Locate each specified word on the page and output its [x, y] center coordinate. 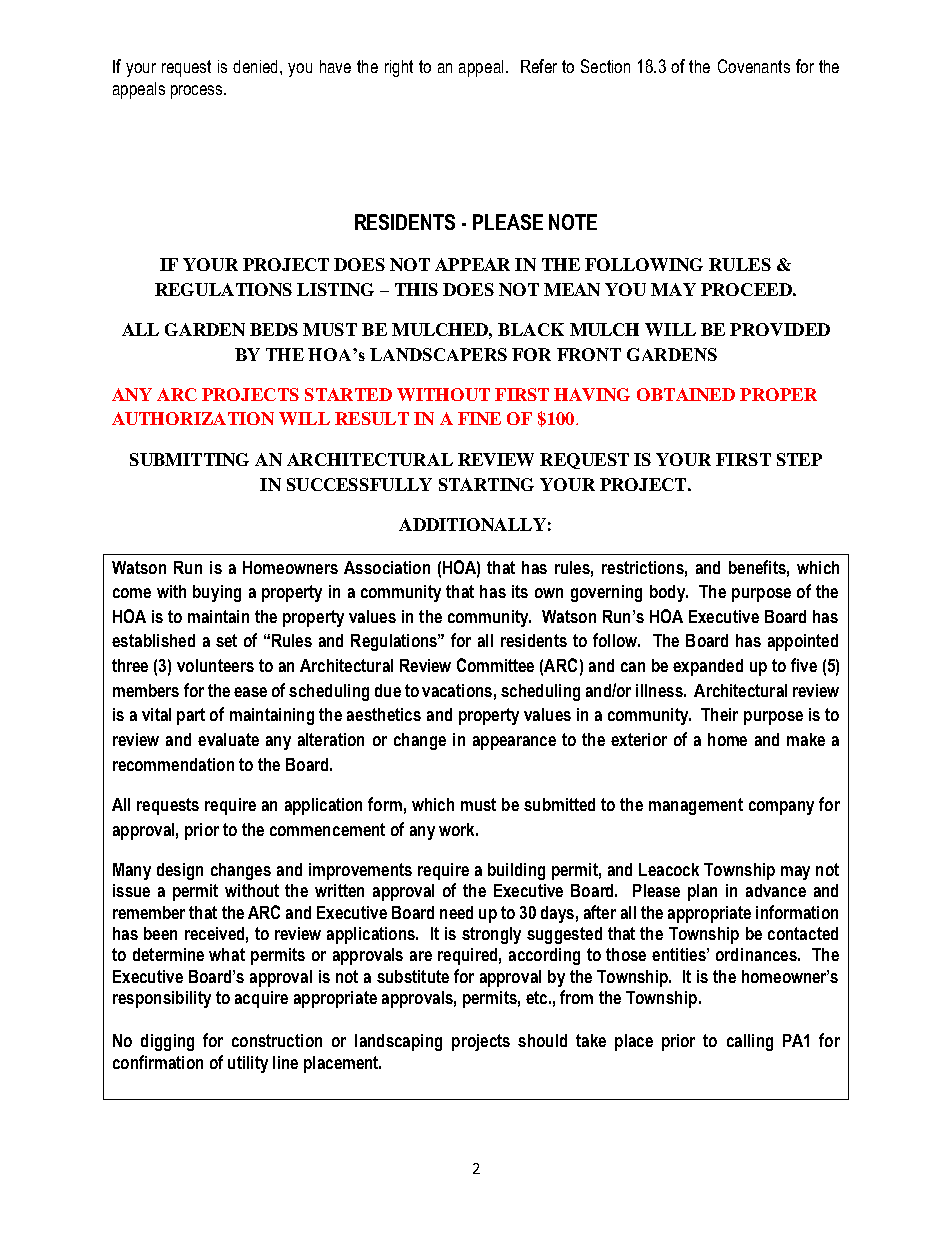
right [399, 68]
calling [750, 1042]
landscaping [398, 1042]
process [198, 92]
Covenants [754, 66]
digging [167, 1042]
